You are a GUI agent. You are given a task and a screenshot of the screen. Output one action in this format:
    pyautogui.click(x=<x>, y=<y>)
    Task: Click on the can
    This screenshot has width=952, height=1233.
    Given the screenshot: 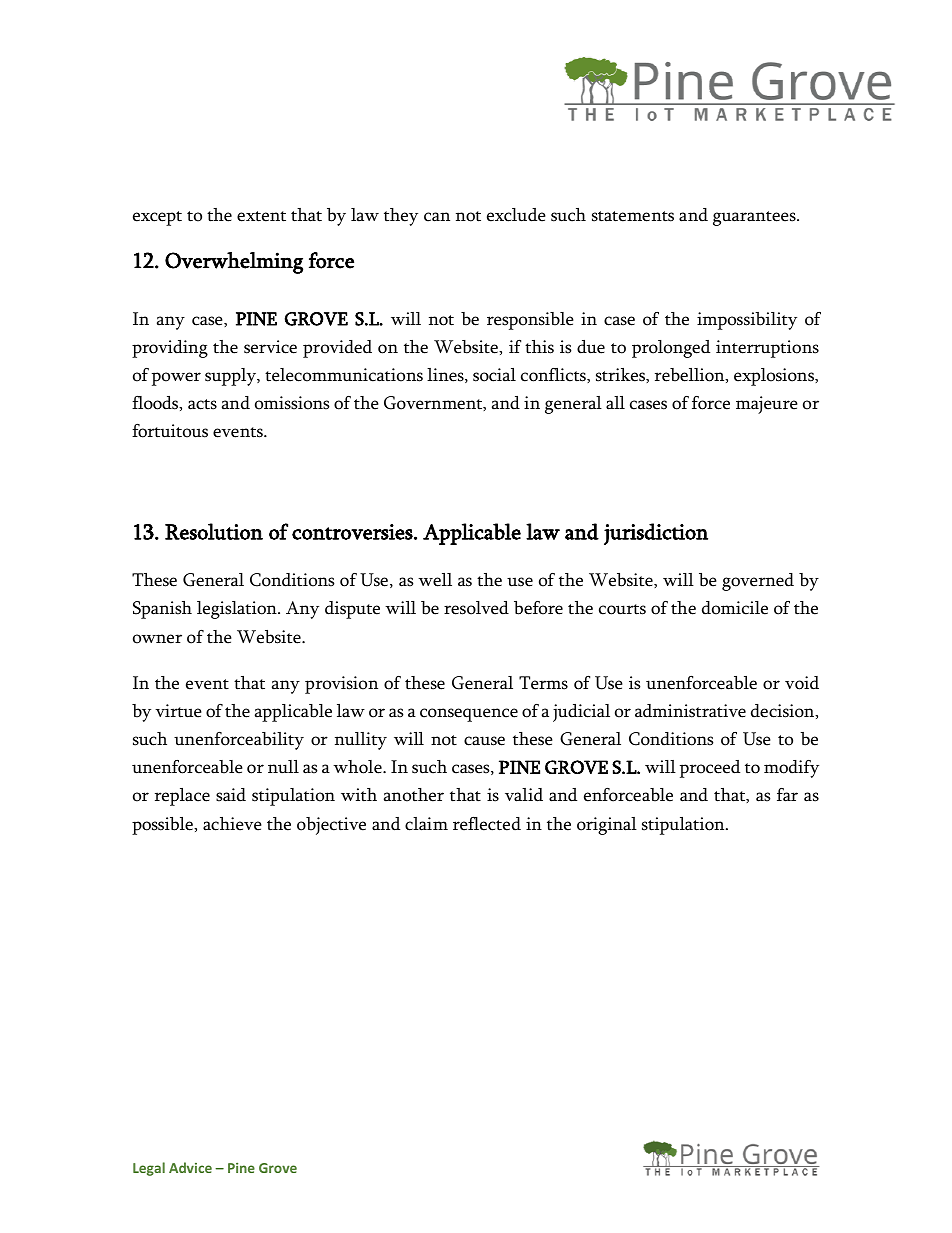 What is the action you would take?
    pyautogui.click(x=437, y=217)
